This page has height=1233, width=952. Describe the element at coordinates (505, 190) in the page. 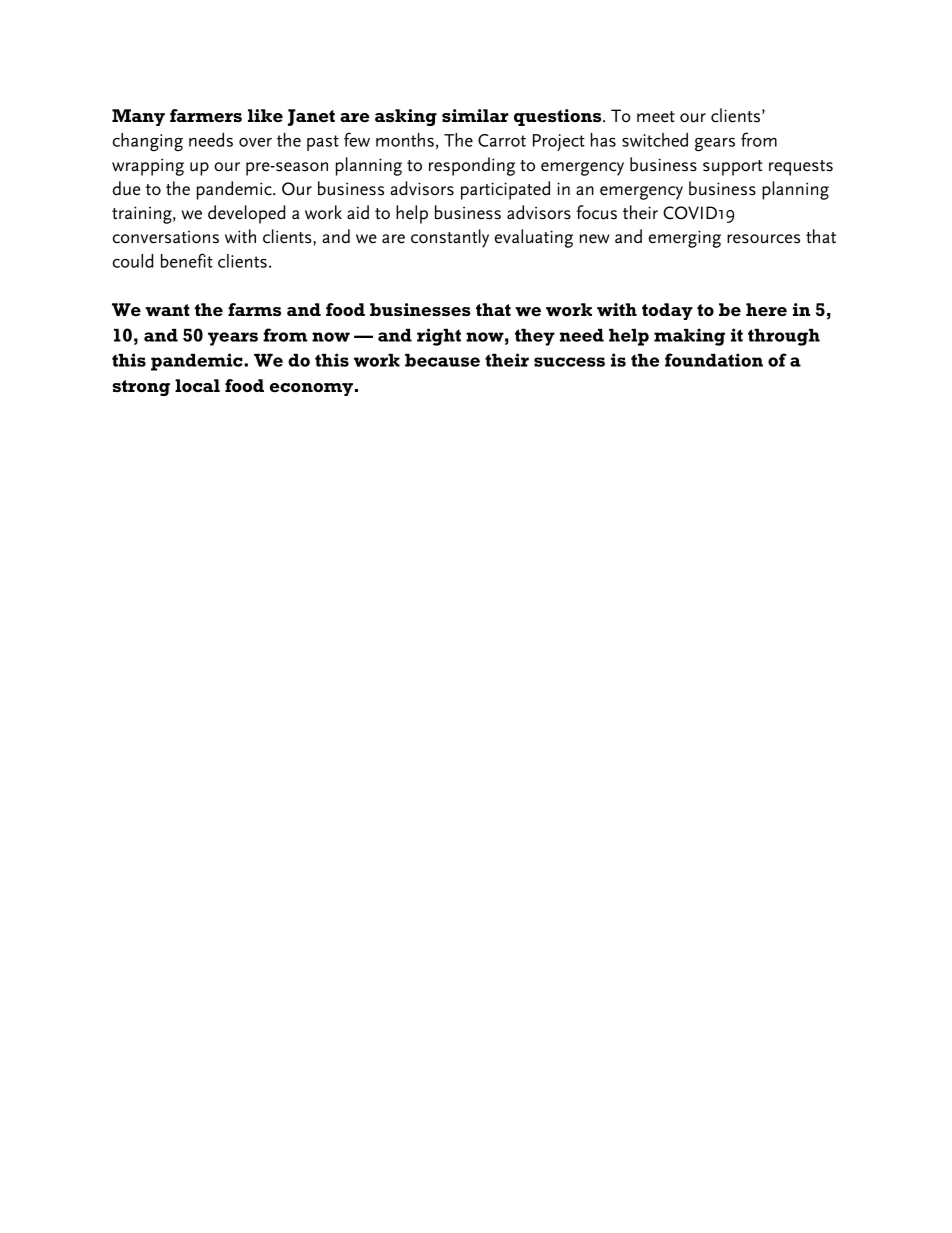

I see `participated` at that location.
